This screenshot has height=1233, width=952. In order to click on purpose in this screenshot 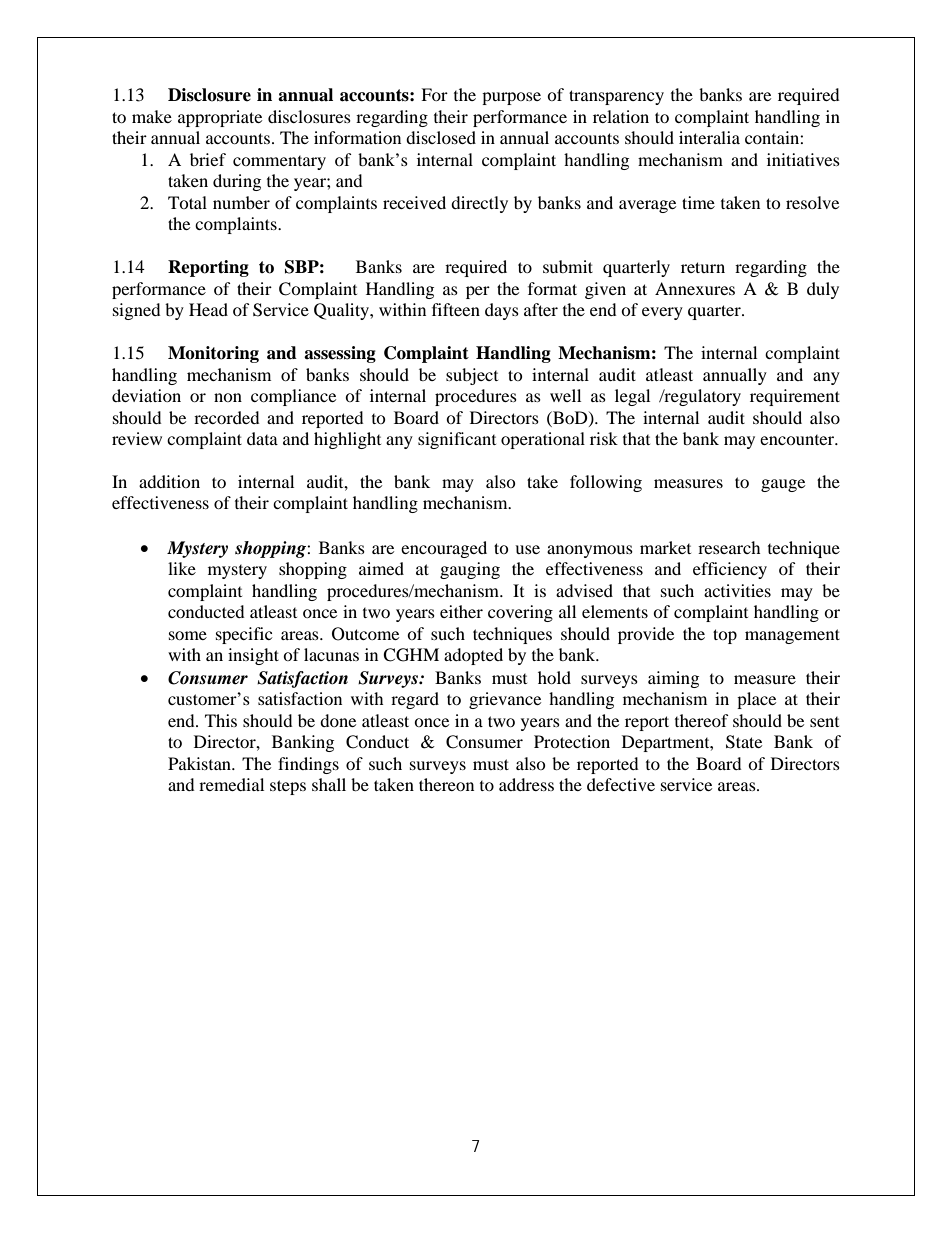, I will do `click(511, 98)`.
